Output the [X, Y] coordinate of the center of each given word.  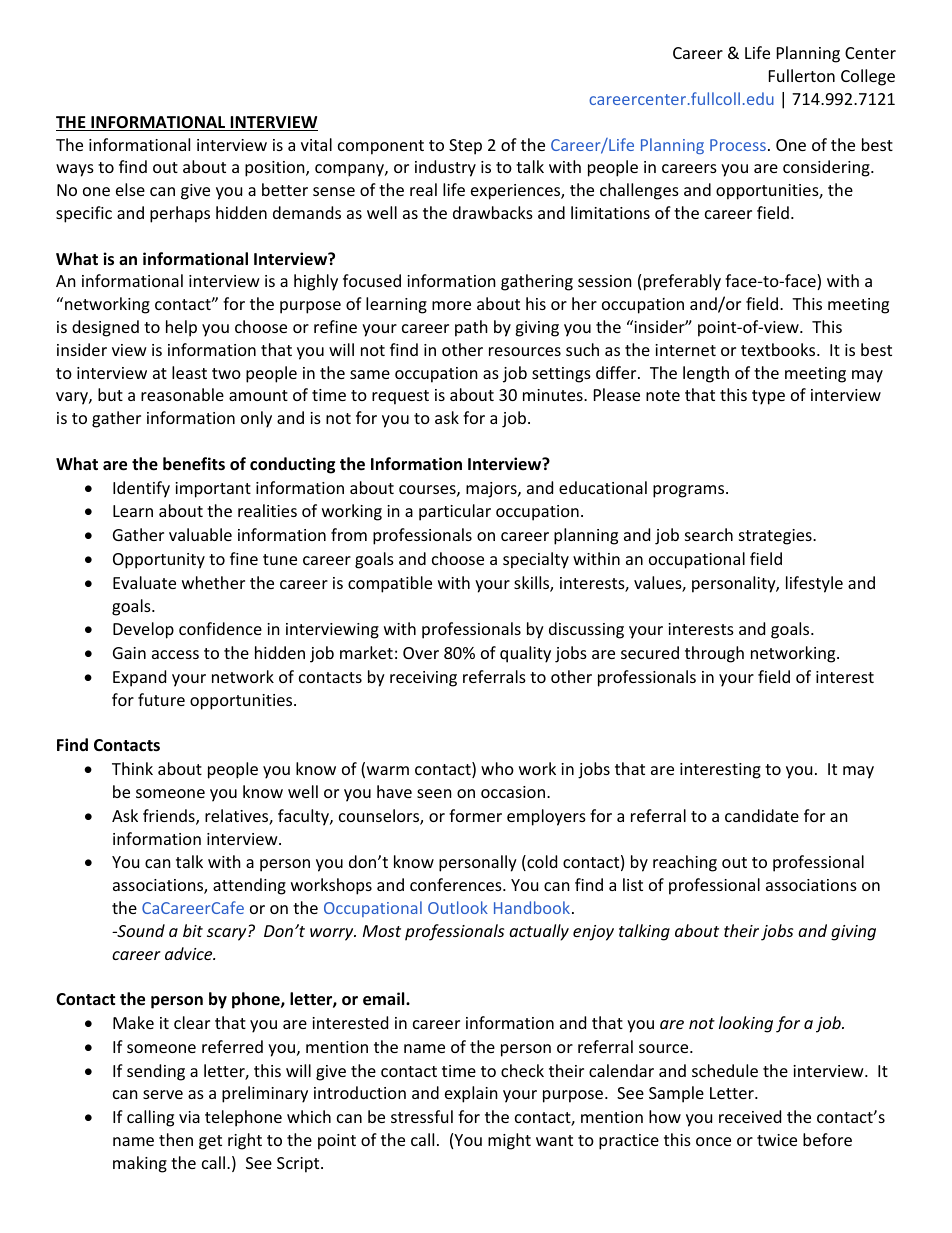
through [714, 654]
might [509, 1141]
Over [421, 653]
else [130, 189]
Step [465, 147]
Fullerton [802, 75]
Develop [143, 630]
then [176, 1139]
